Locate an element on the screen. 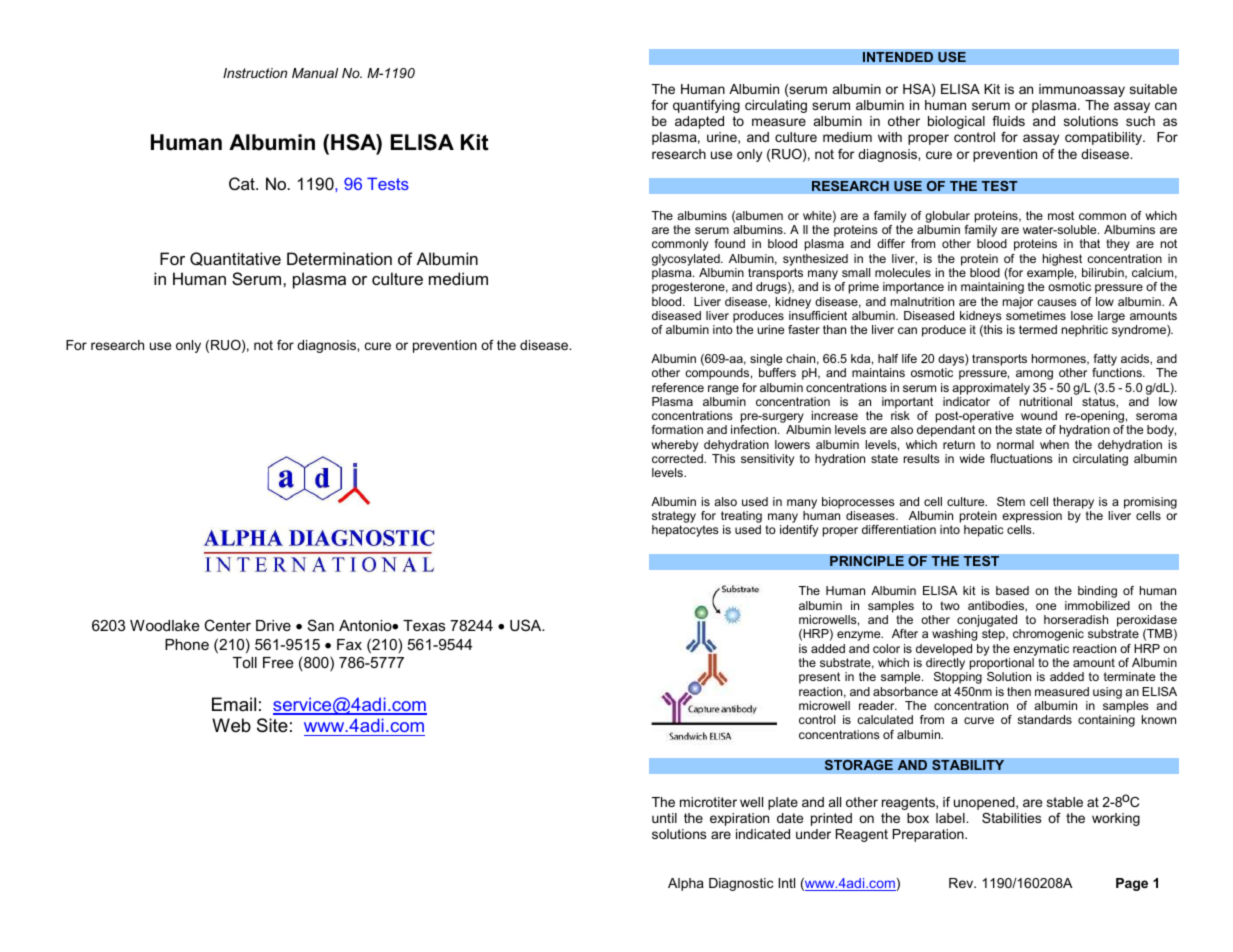 The height and width of the screenshot is (952, 1233). Determination is located at coordinates (339, 258).
